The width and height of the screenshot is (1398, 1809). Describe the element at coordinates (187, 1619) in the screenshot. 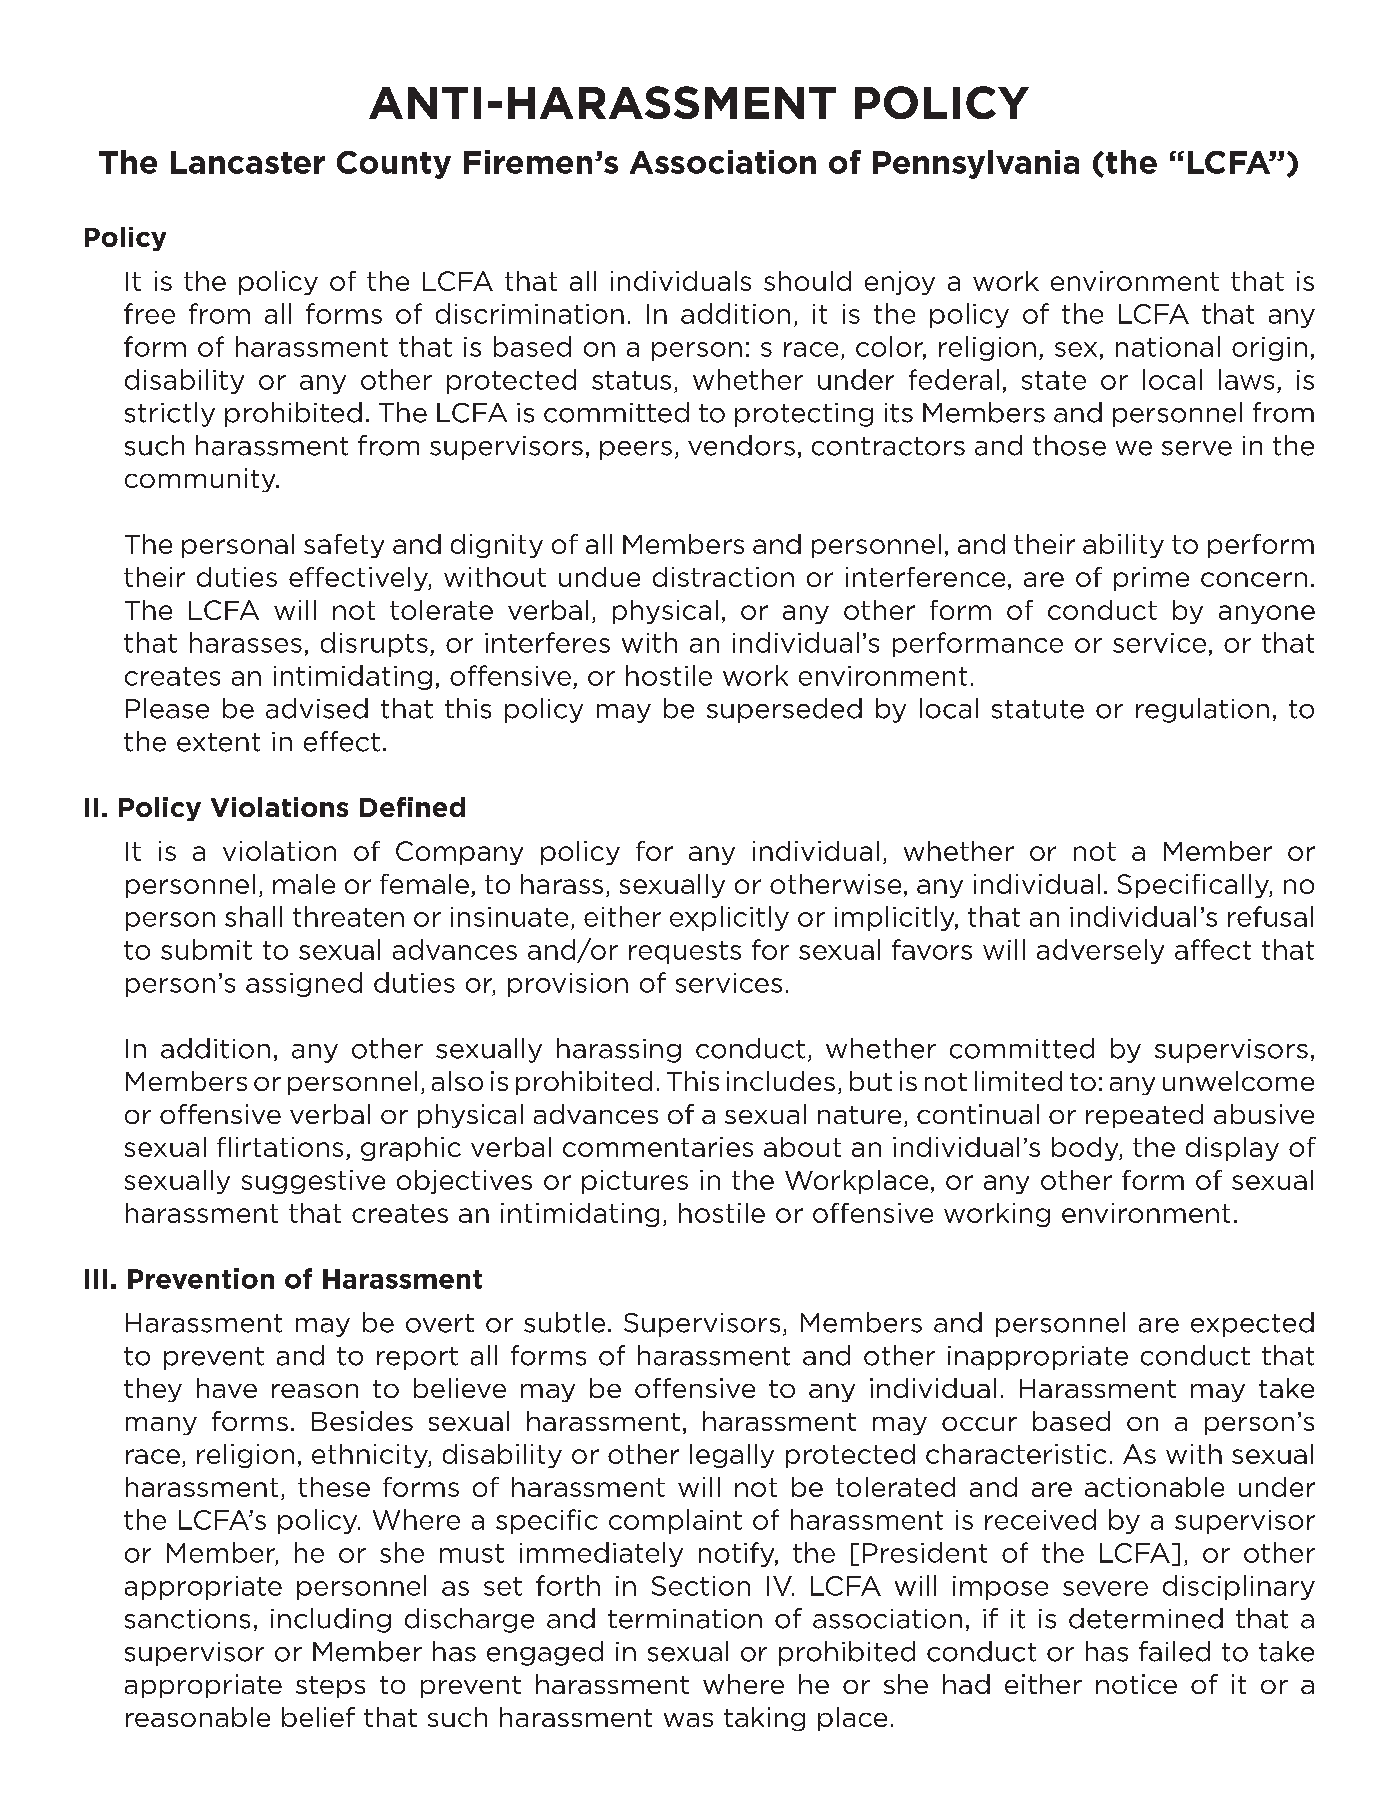

I see `sanctions` at that location.
